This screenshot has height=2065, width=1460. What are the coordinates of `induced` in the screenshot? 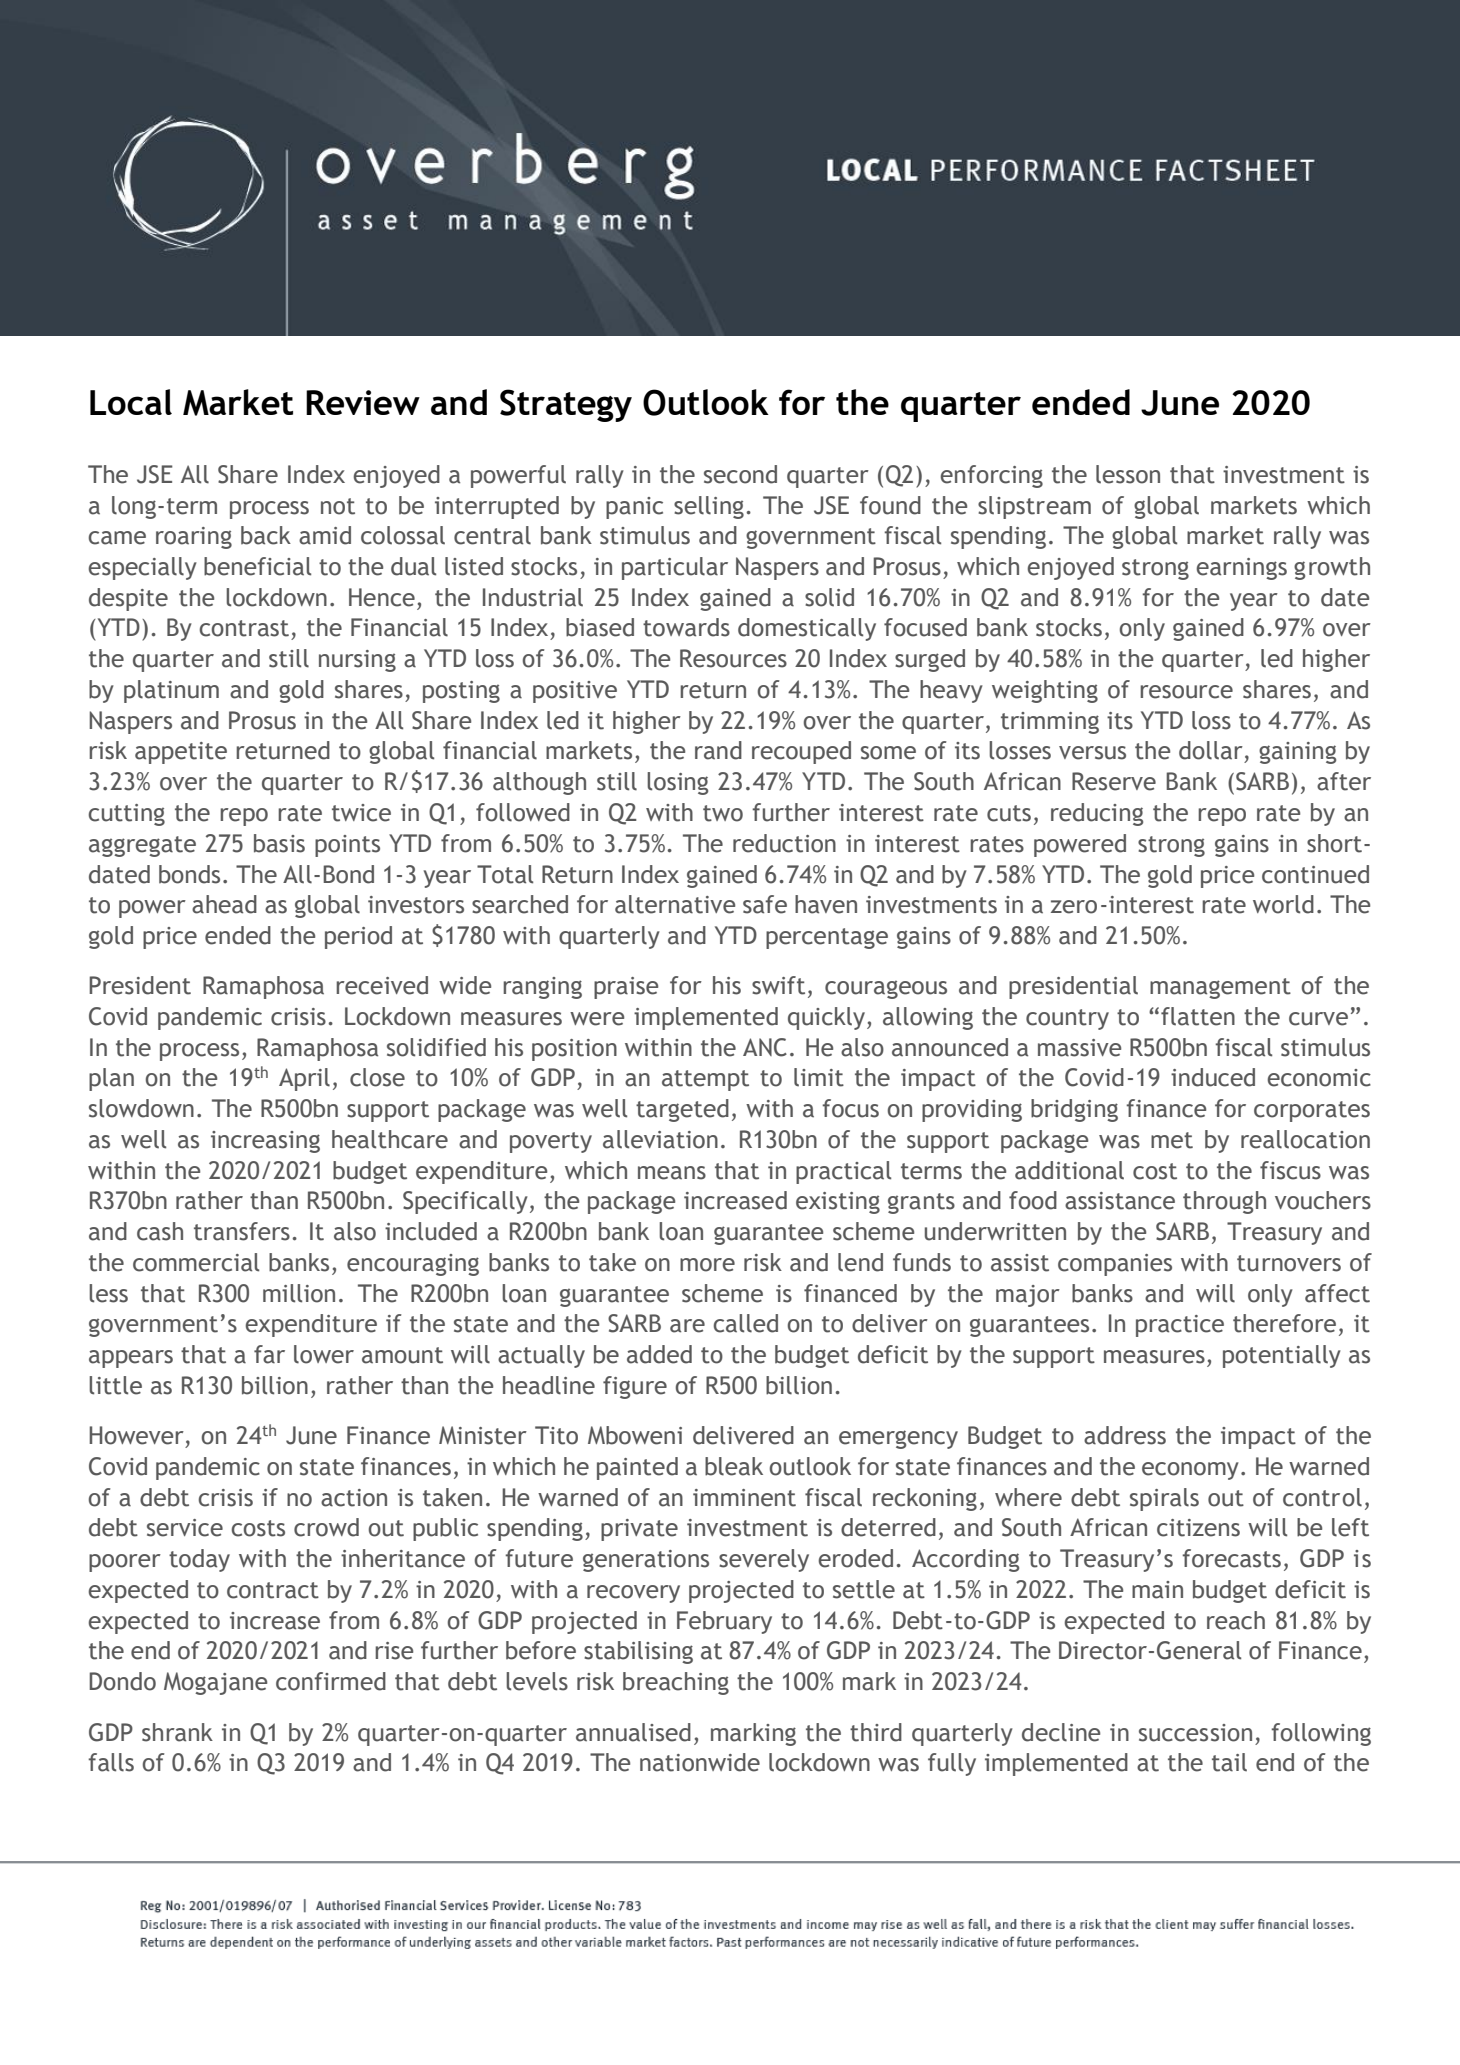 It's located at (1213, 1077).
